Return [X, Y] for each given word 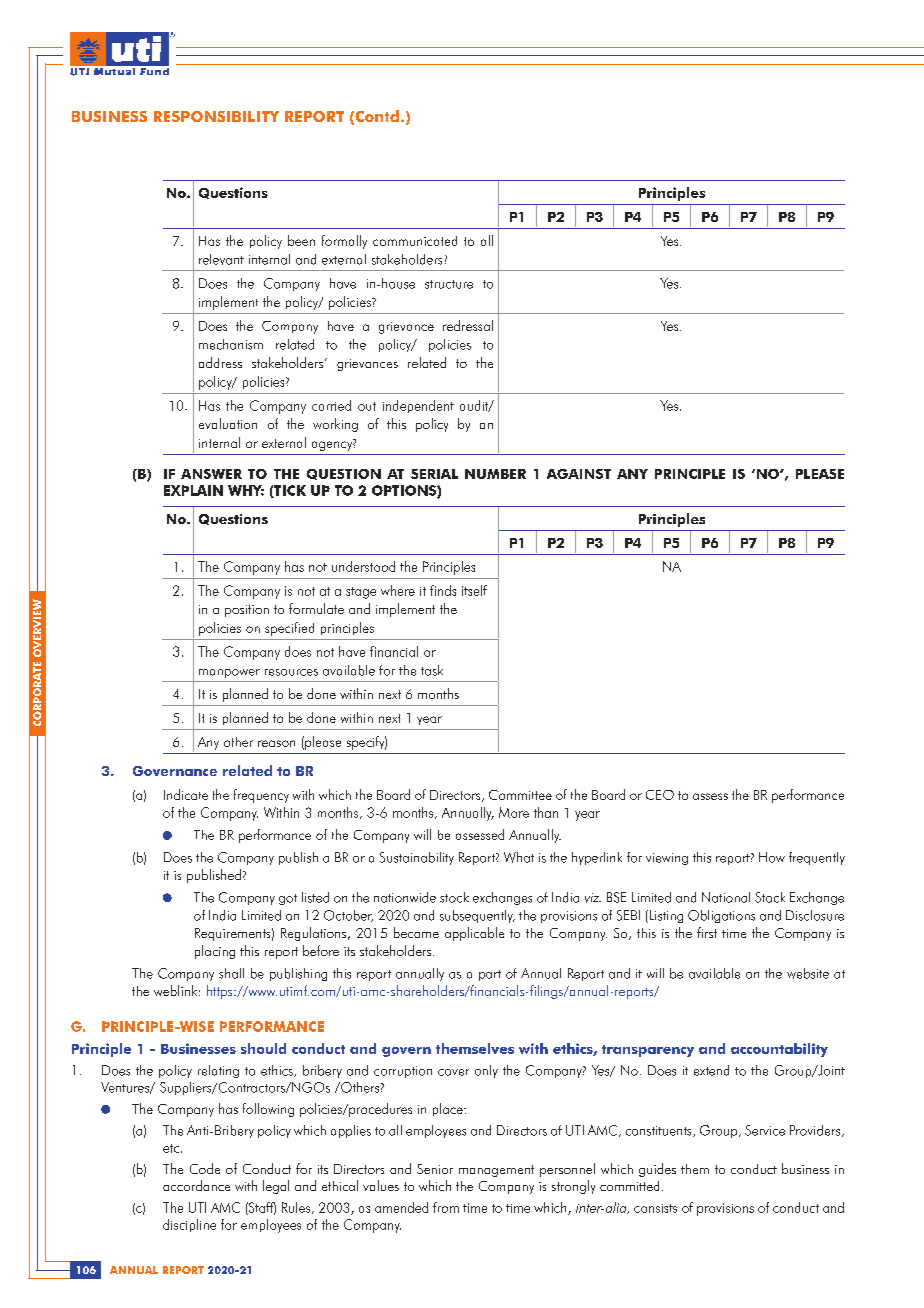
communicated [415, 241]
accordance [196, 1185]
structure [449, 284]
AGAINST [579, 474]
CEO [660, 795]
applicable [474, 934]
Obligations [721, 916]
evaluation [228, 423]
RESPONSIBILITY [216, 116]
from [446, 1207]
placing [215, 952]
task [432, 670]
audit [475, 406]
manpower [229, 673]
